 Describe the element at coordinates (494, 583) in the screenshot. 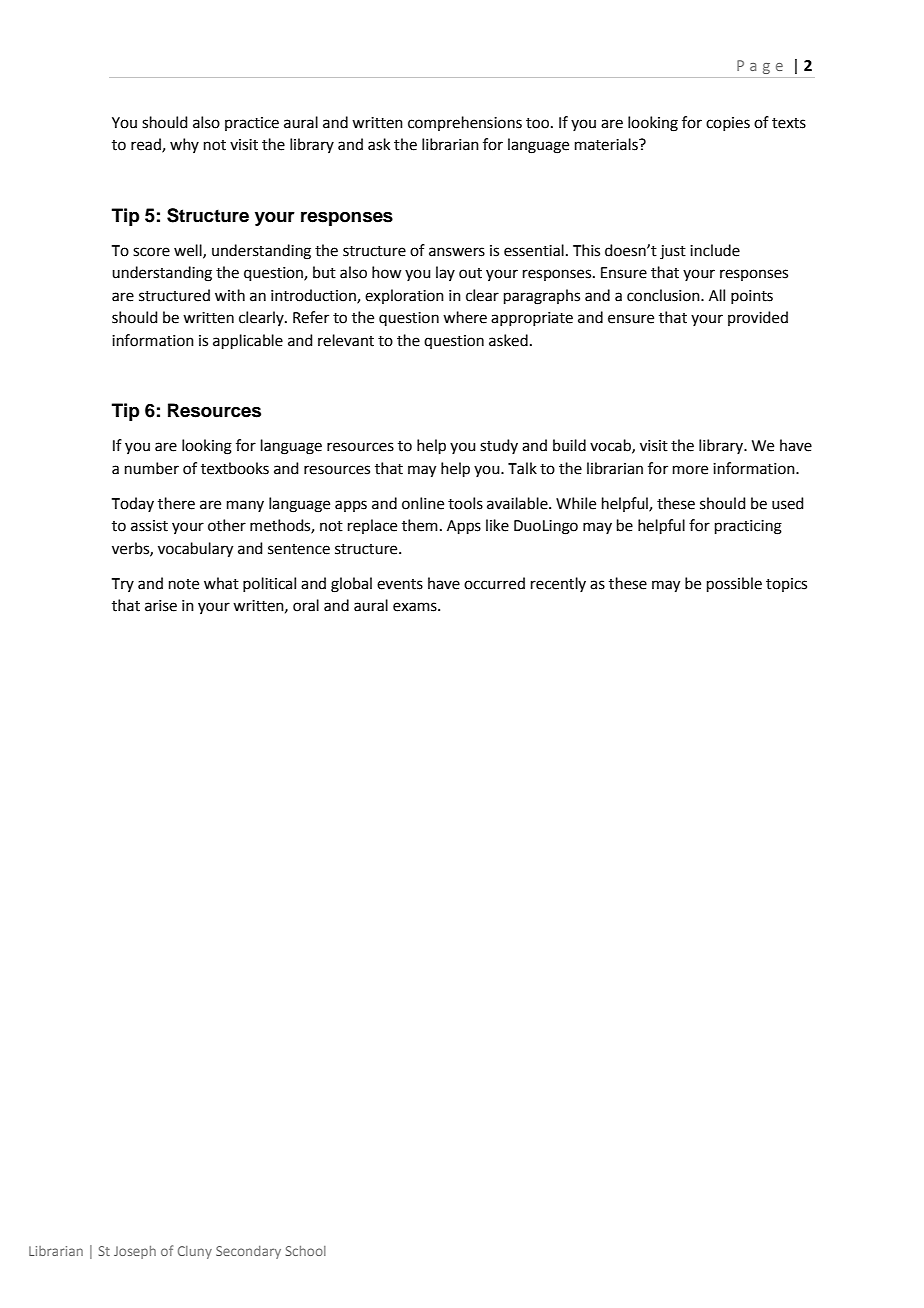

I see `occurred` at that location.
